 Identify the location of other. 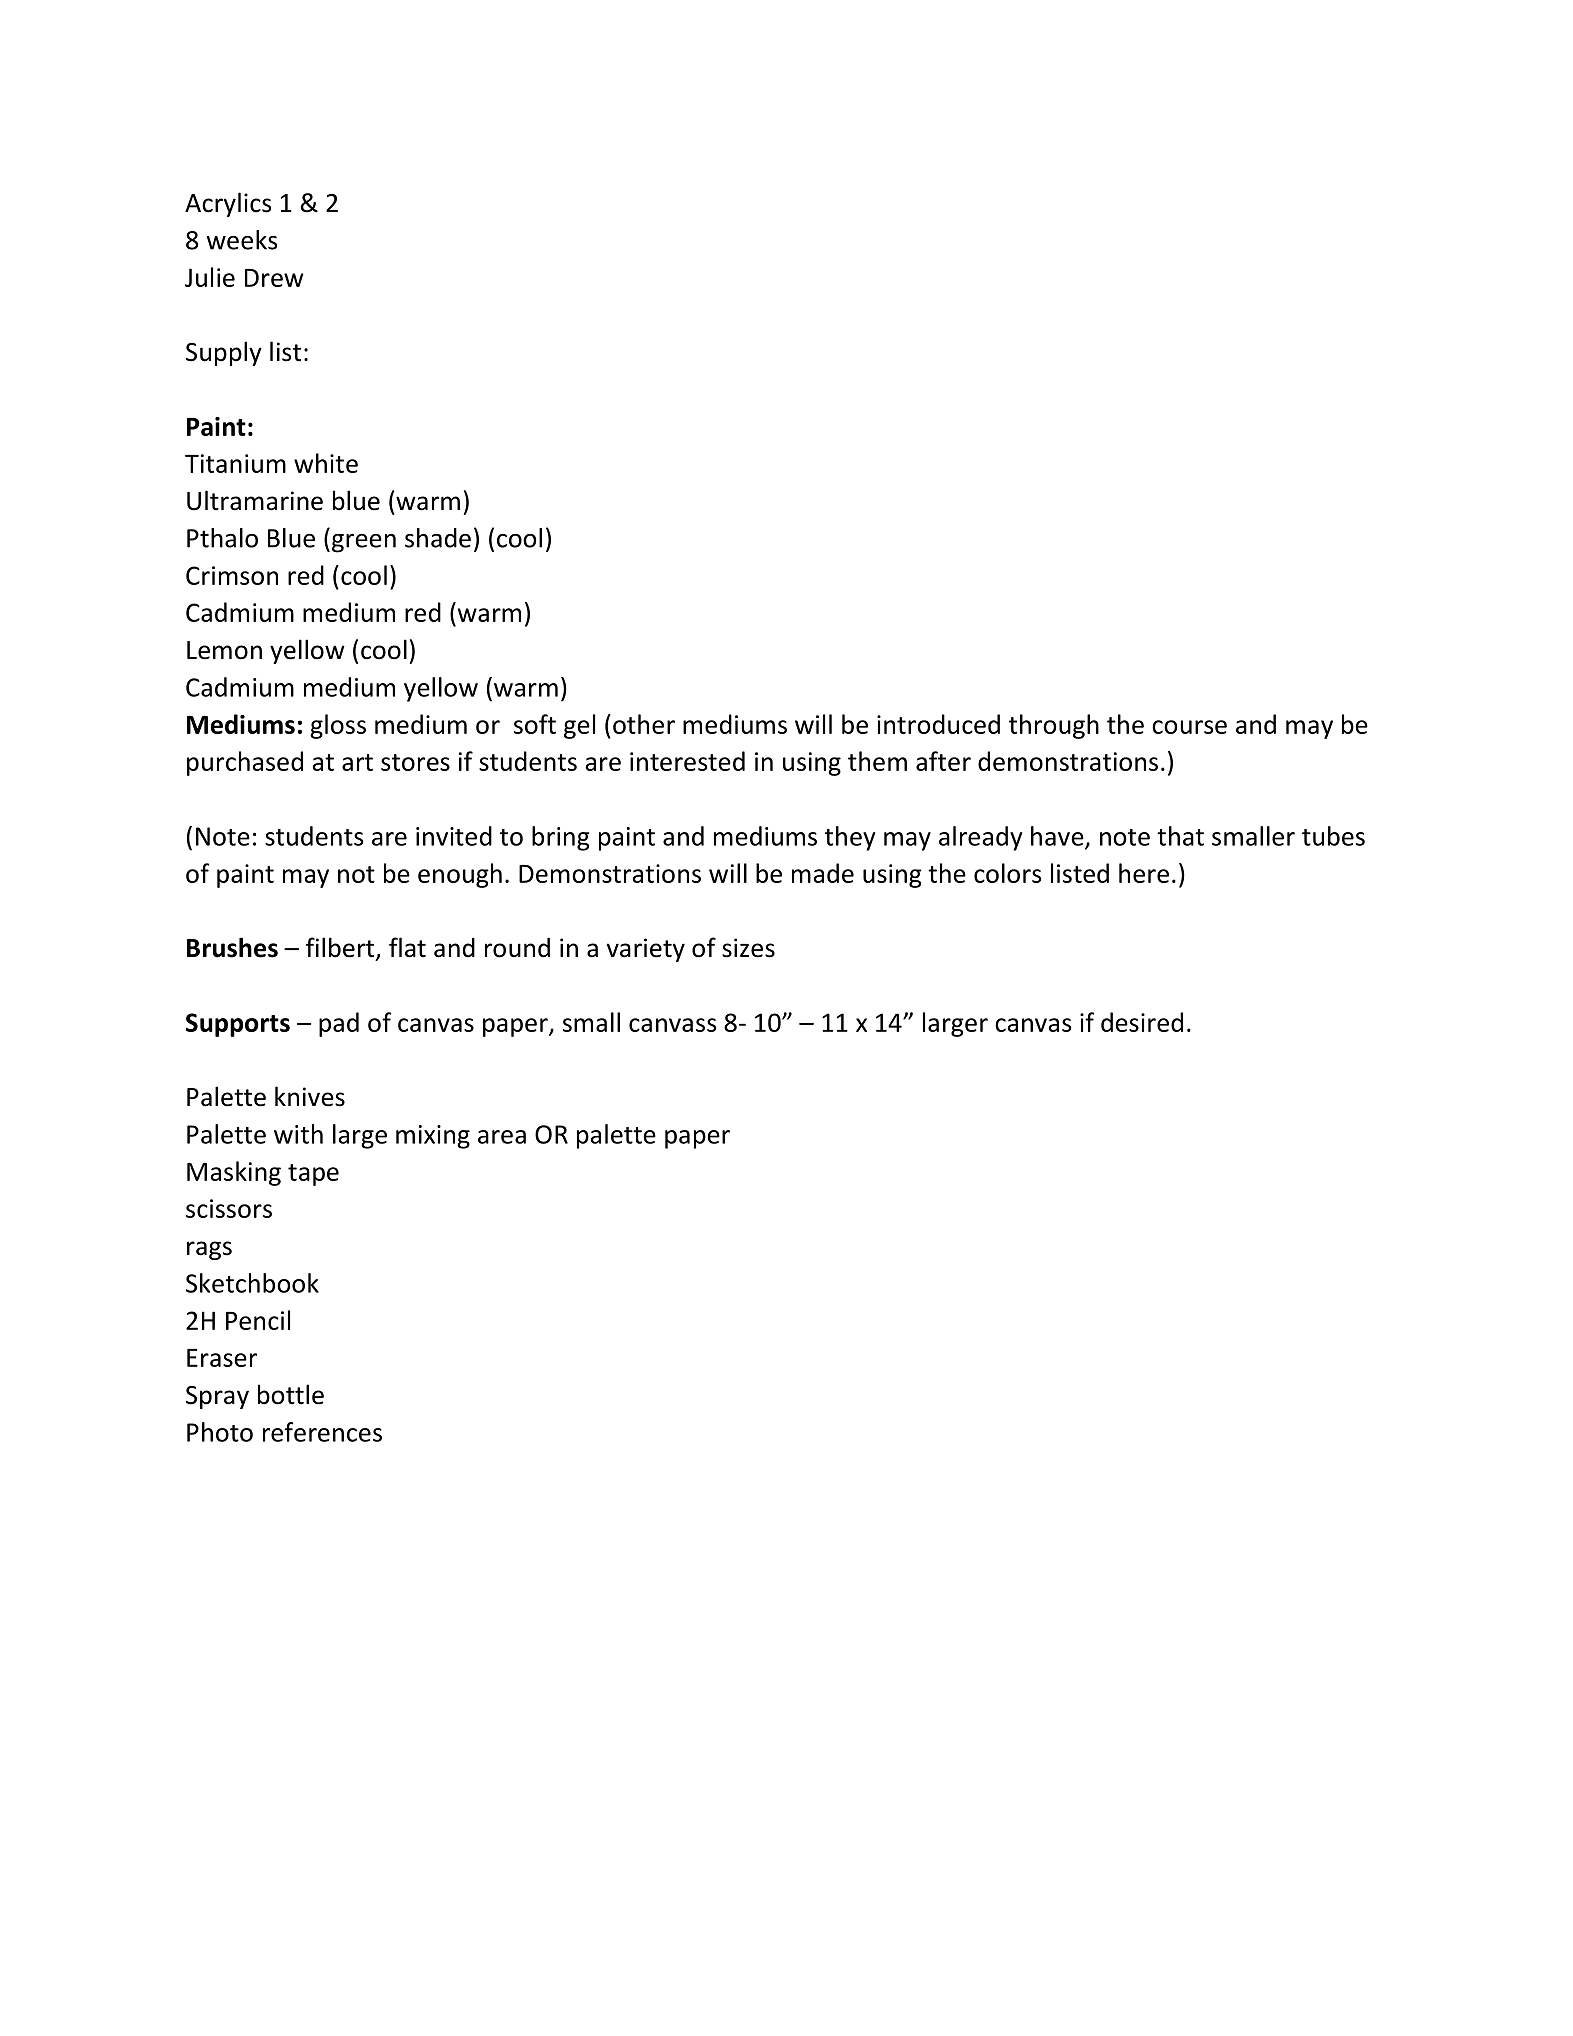
(644, 724).
